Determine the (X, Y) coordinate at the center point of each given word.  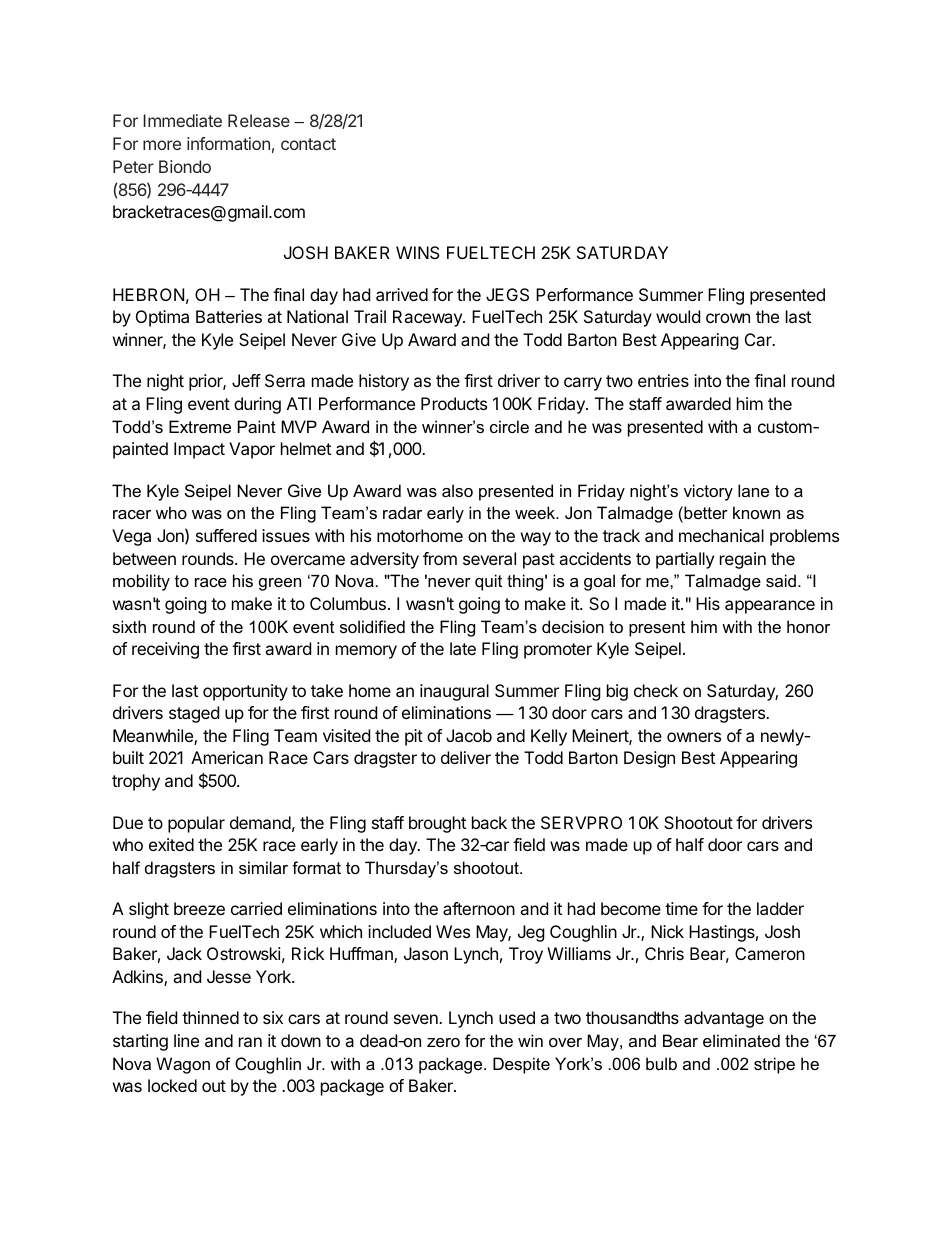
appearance (770, 607)
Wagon (183, 1065)
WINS (418, 252)
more (162, 145)
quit (488, 582)
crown (728, 318)
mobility (141, 582)
